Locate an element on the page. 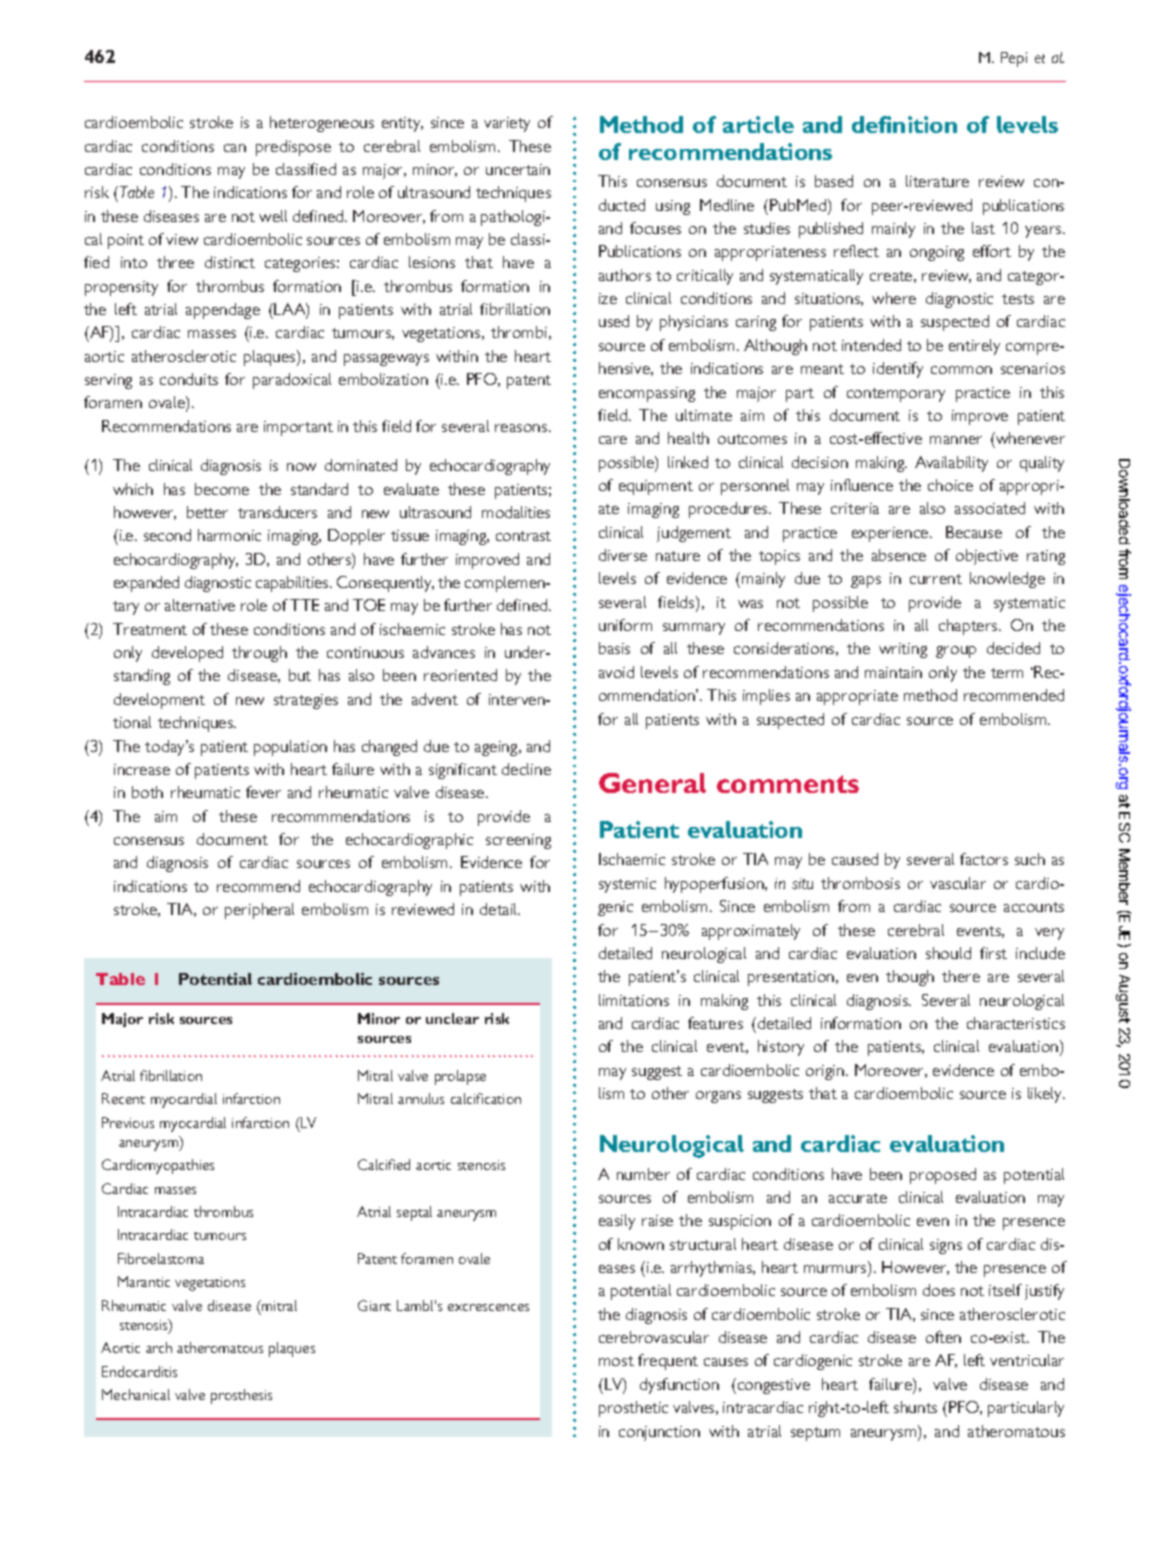  predispose is located at coordinates (293, 148).
